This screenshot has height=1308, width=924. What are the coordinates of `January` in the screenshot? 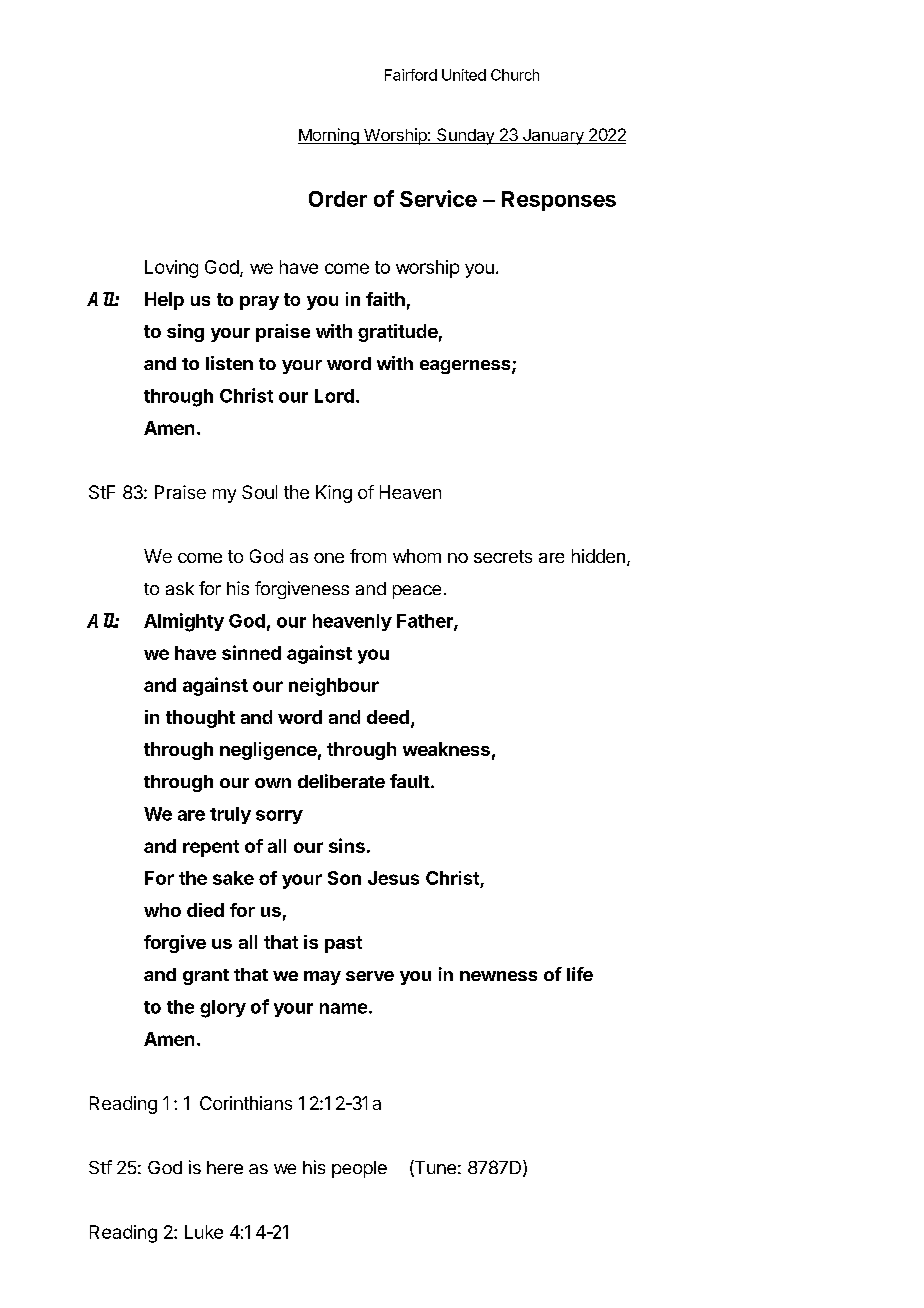 It's located at (553, 137).
